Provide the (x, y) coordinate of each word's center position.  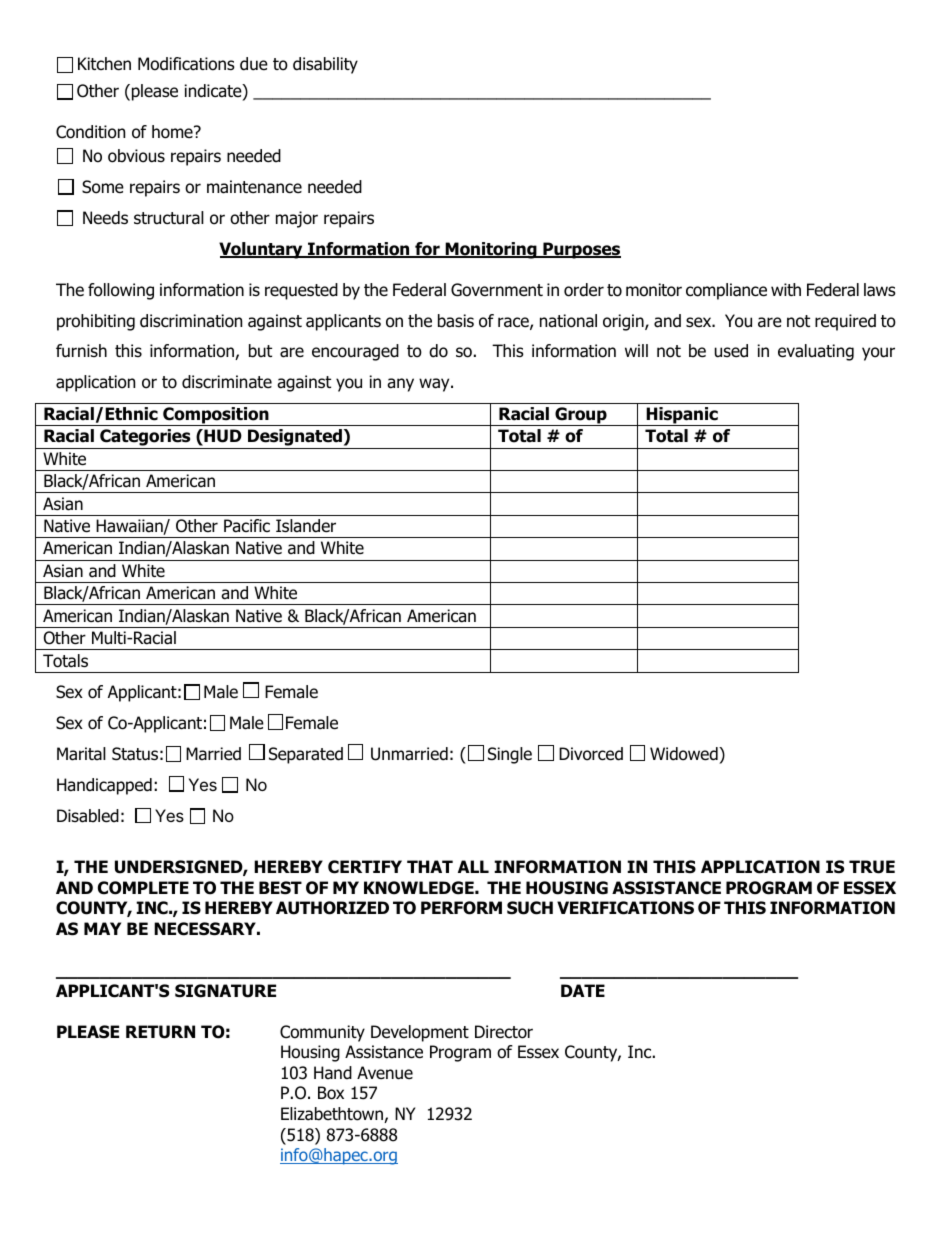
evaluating (816, 352)
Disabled (88, 816)
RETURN (160, 1032)
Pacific (247, 526)
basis (456, 321)
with (786, 289)
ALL (473, 866)
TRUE (872, 867)
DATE (583, 990)
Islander (306, 526)
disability (325, 65)
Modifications (186, 64)
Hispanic (682, 416)
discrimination (191, 321)
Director (504, 1032)
